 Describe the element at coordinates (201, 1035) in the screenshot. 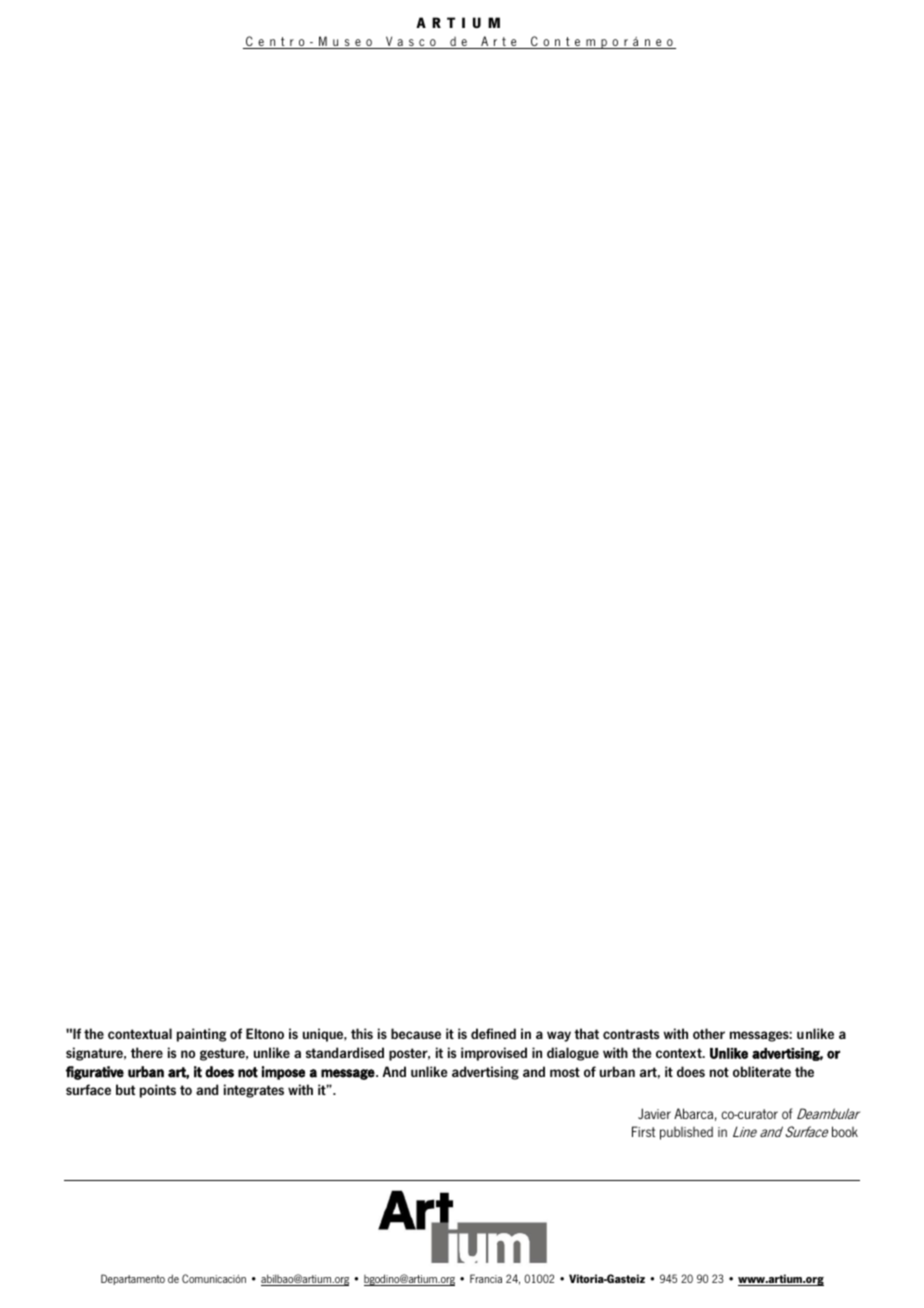

I see `painting` at that location.
